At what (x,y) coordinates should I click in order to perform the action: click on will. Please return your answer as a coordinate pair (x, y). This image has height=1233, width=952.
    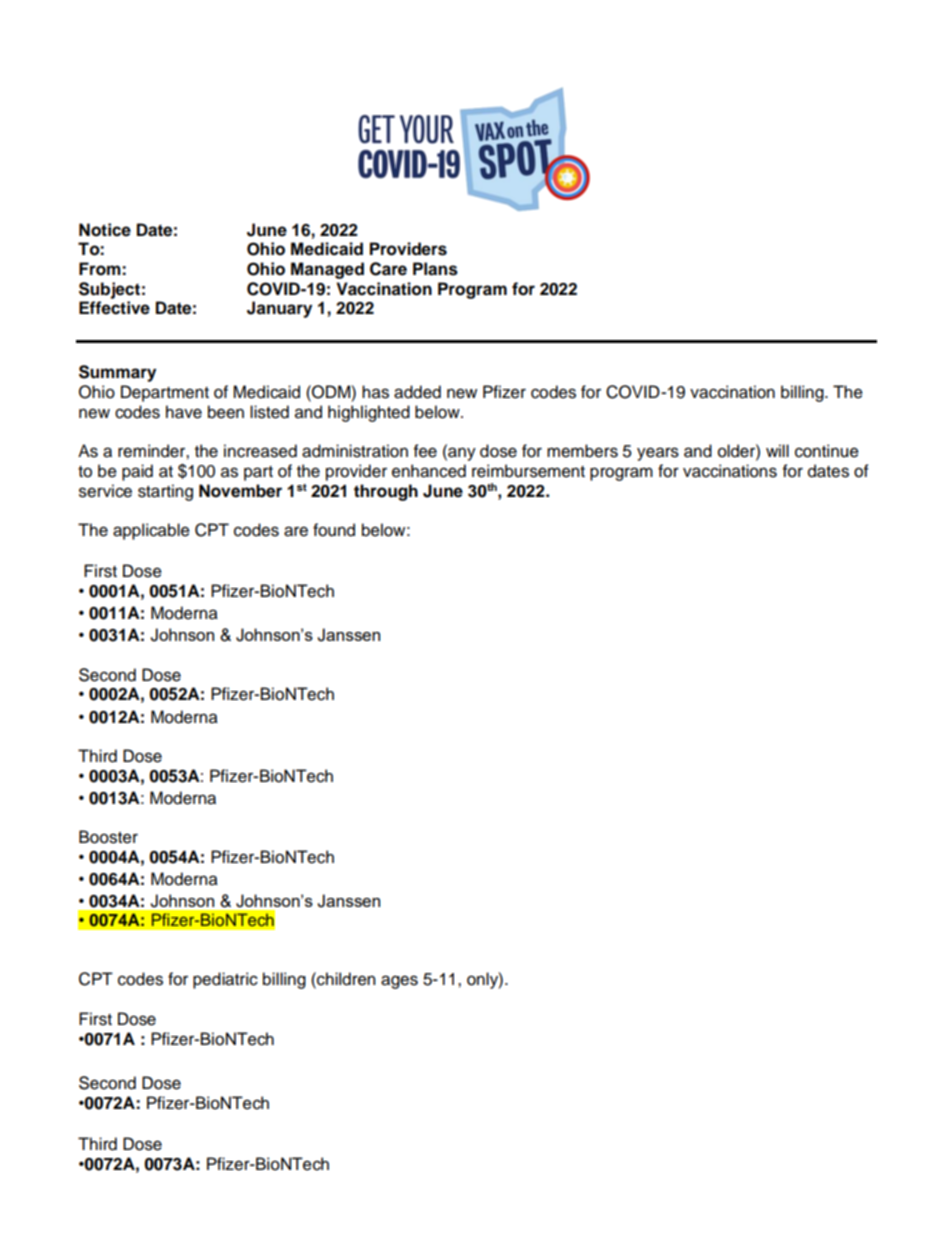
    Looking at the image, I should click on (777, 450).
